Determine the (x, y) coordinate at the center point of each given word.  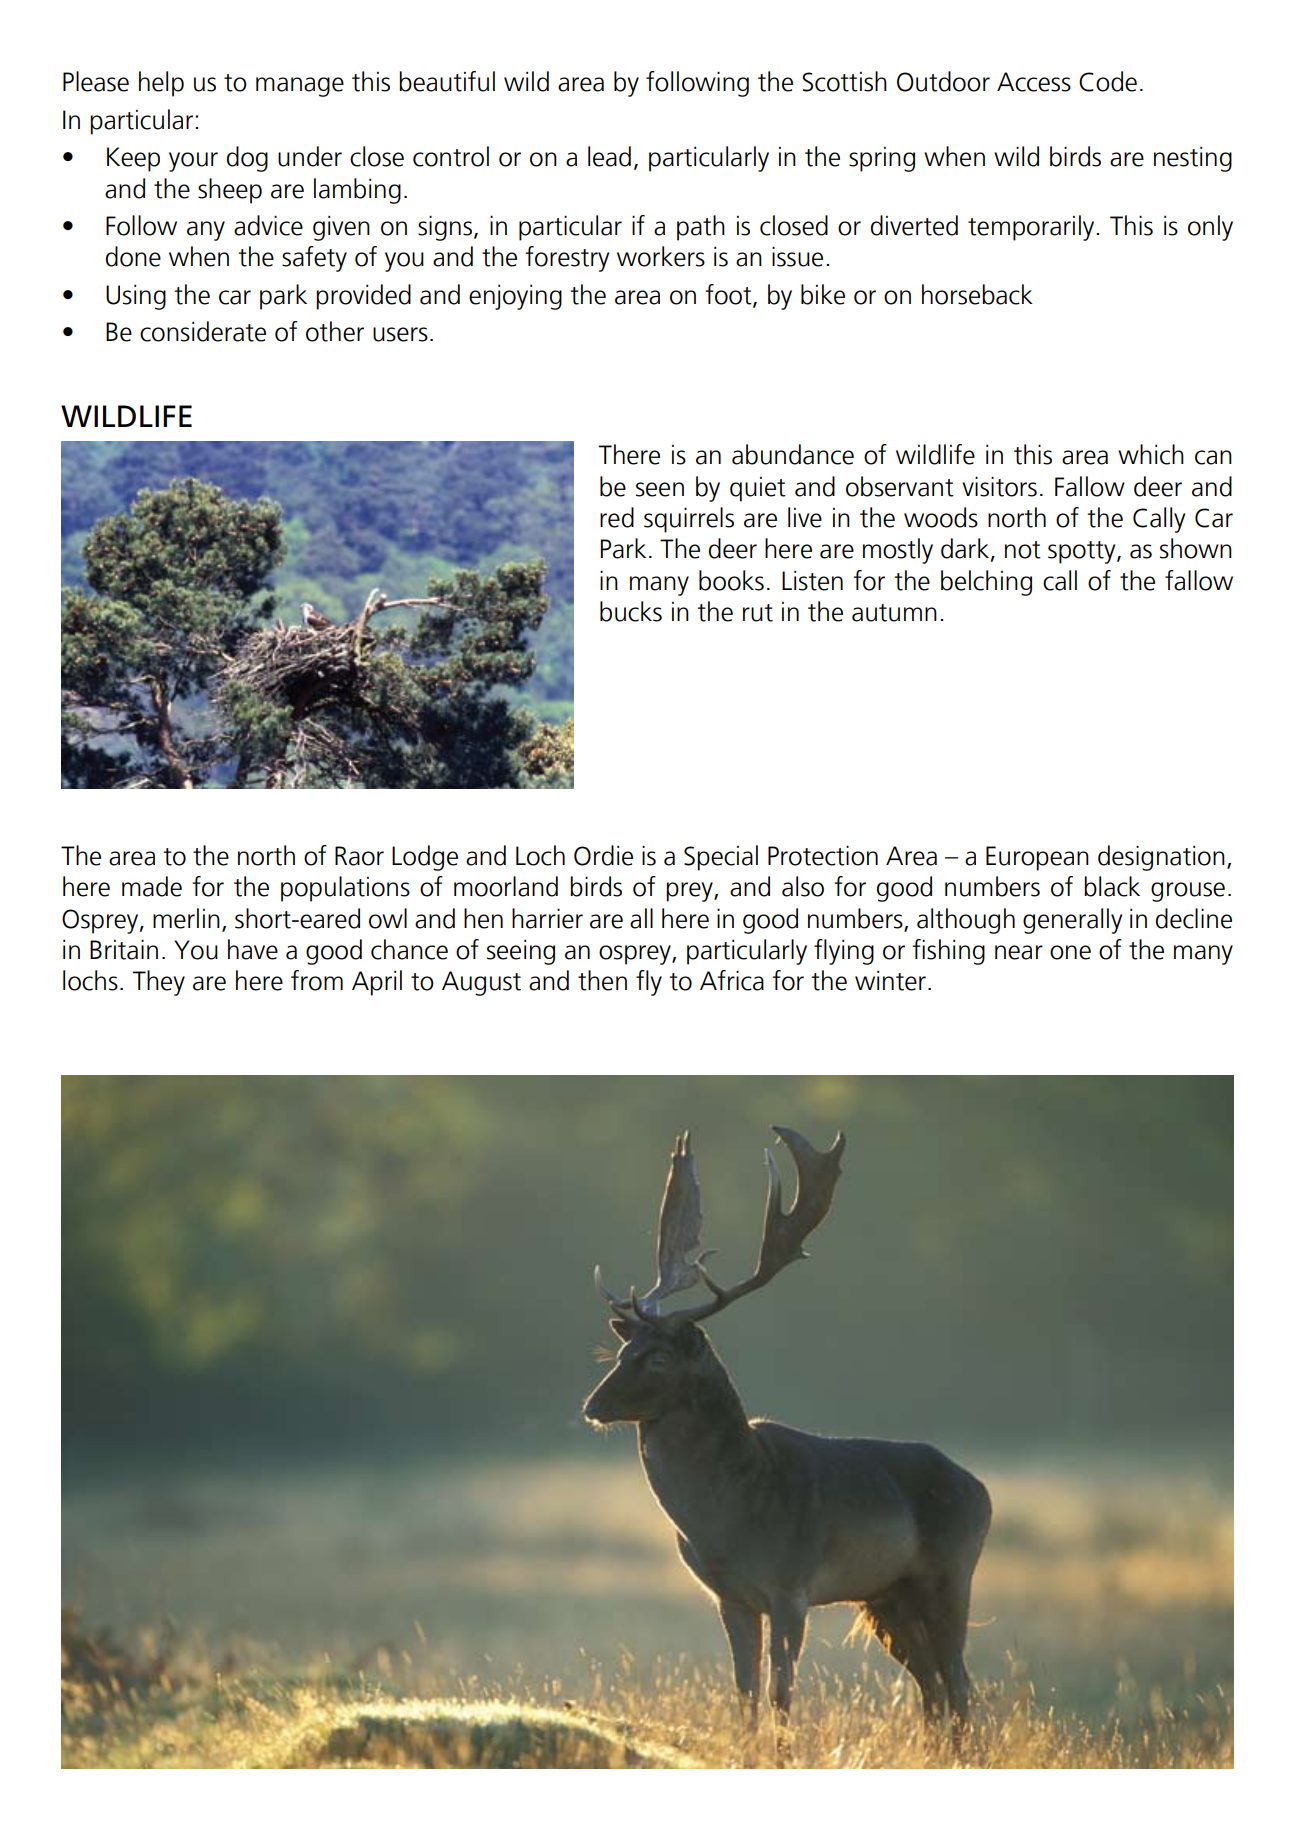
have (253, 949)
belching (986, 583)
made (152, 886)
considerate (203, 331)
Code (1108, 81)
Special (721, 858)
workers (661, 256)
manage (300, 87)
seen (660, 489)
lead (609, 156)
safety (314, 259)
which (1151, 454)
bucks (631, 611)
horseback (977, 294)
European (1037, 858)
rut (758, 613)
